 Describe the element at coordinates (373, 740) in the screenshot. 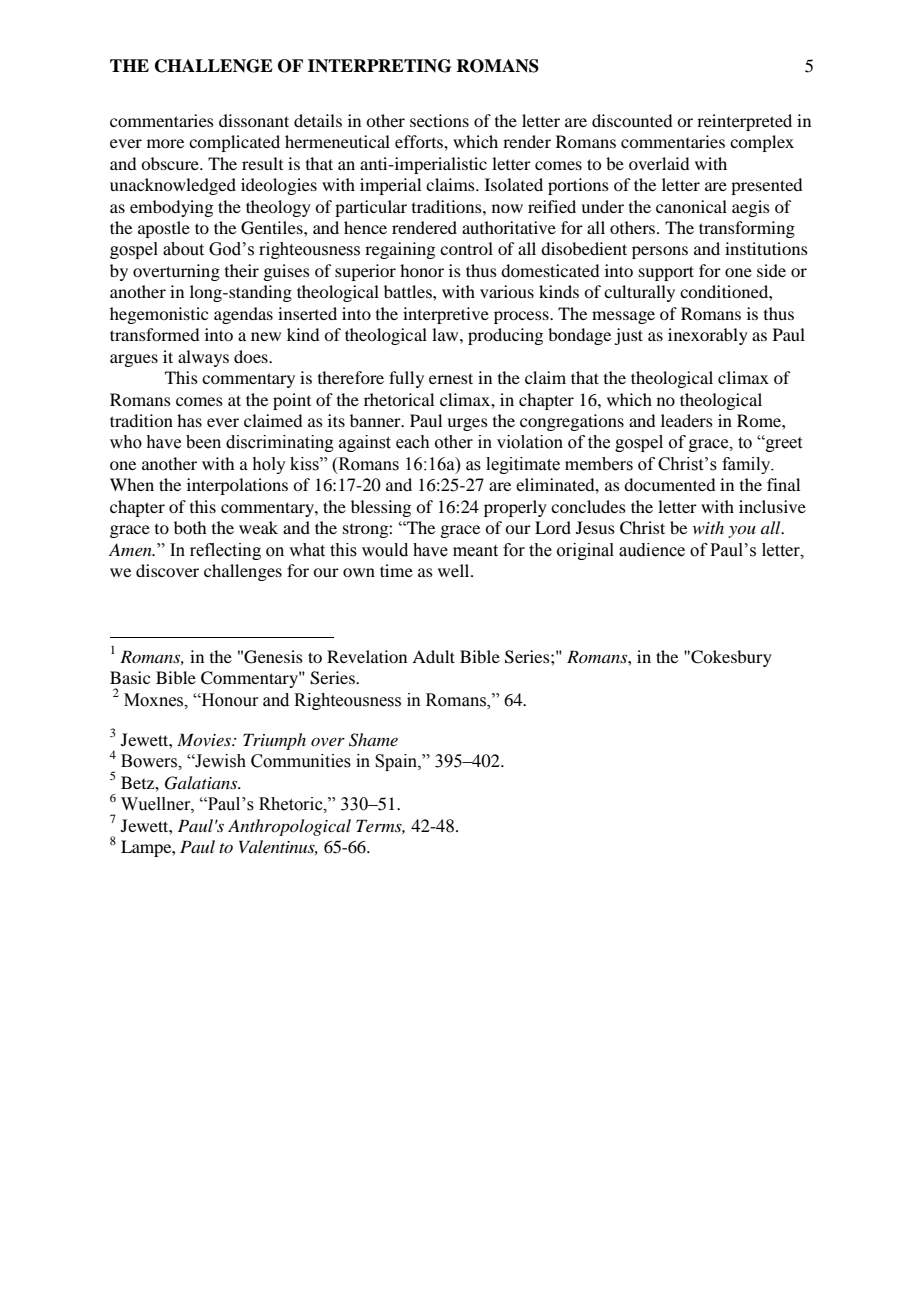

I see `Shame` at that location.
